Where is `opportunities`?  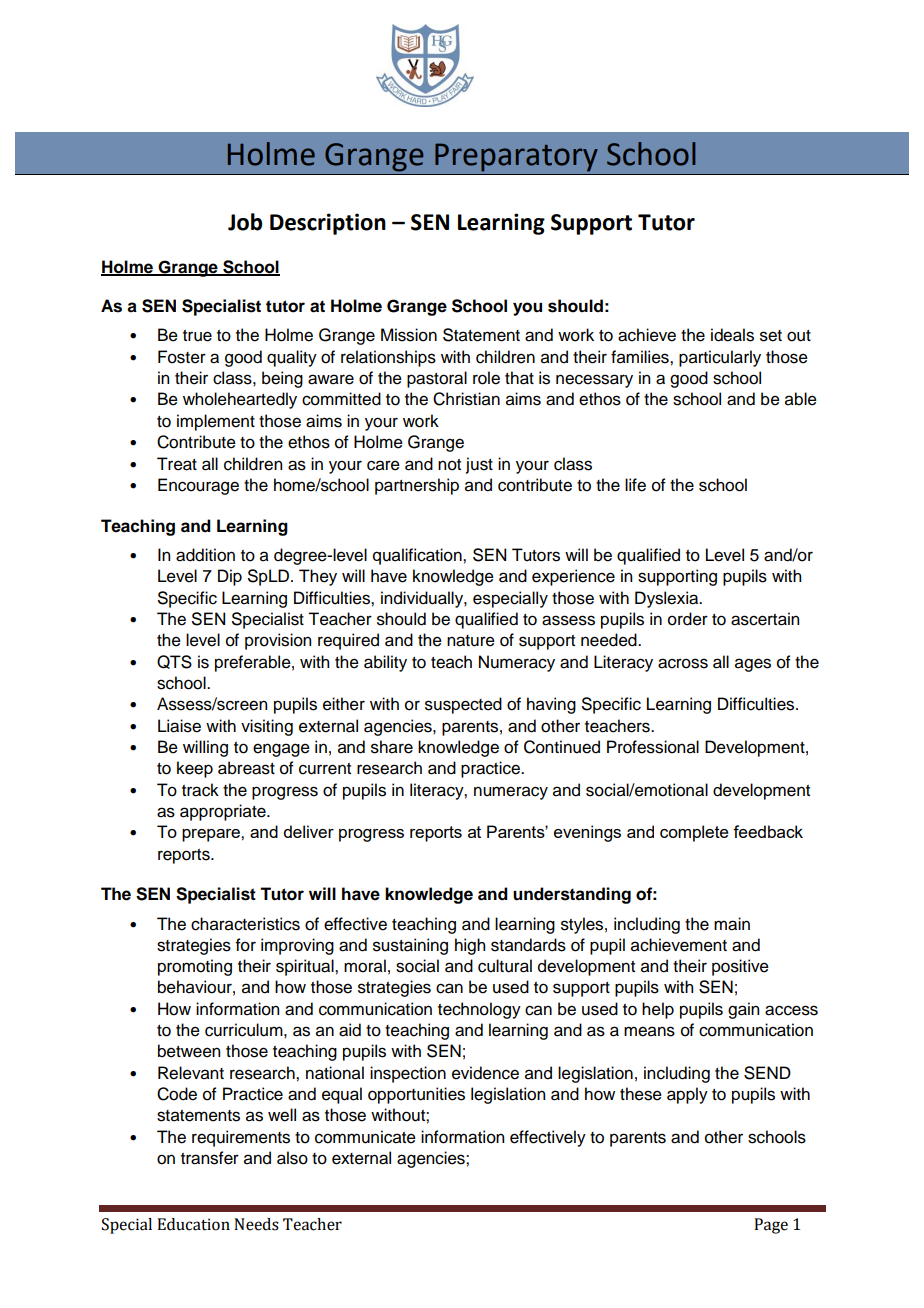 opportunities is located at coordinates (416, 1095).
